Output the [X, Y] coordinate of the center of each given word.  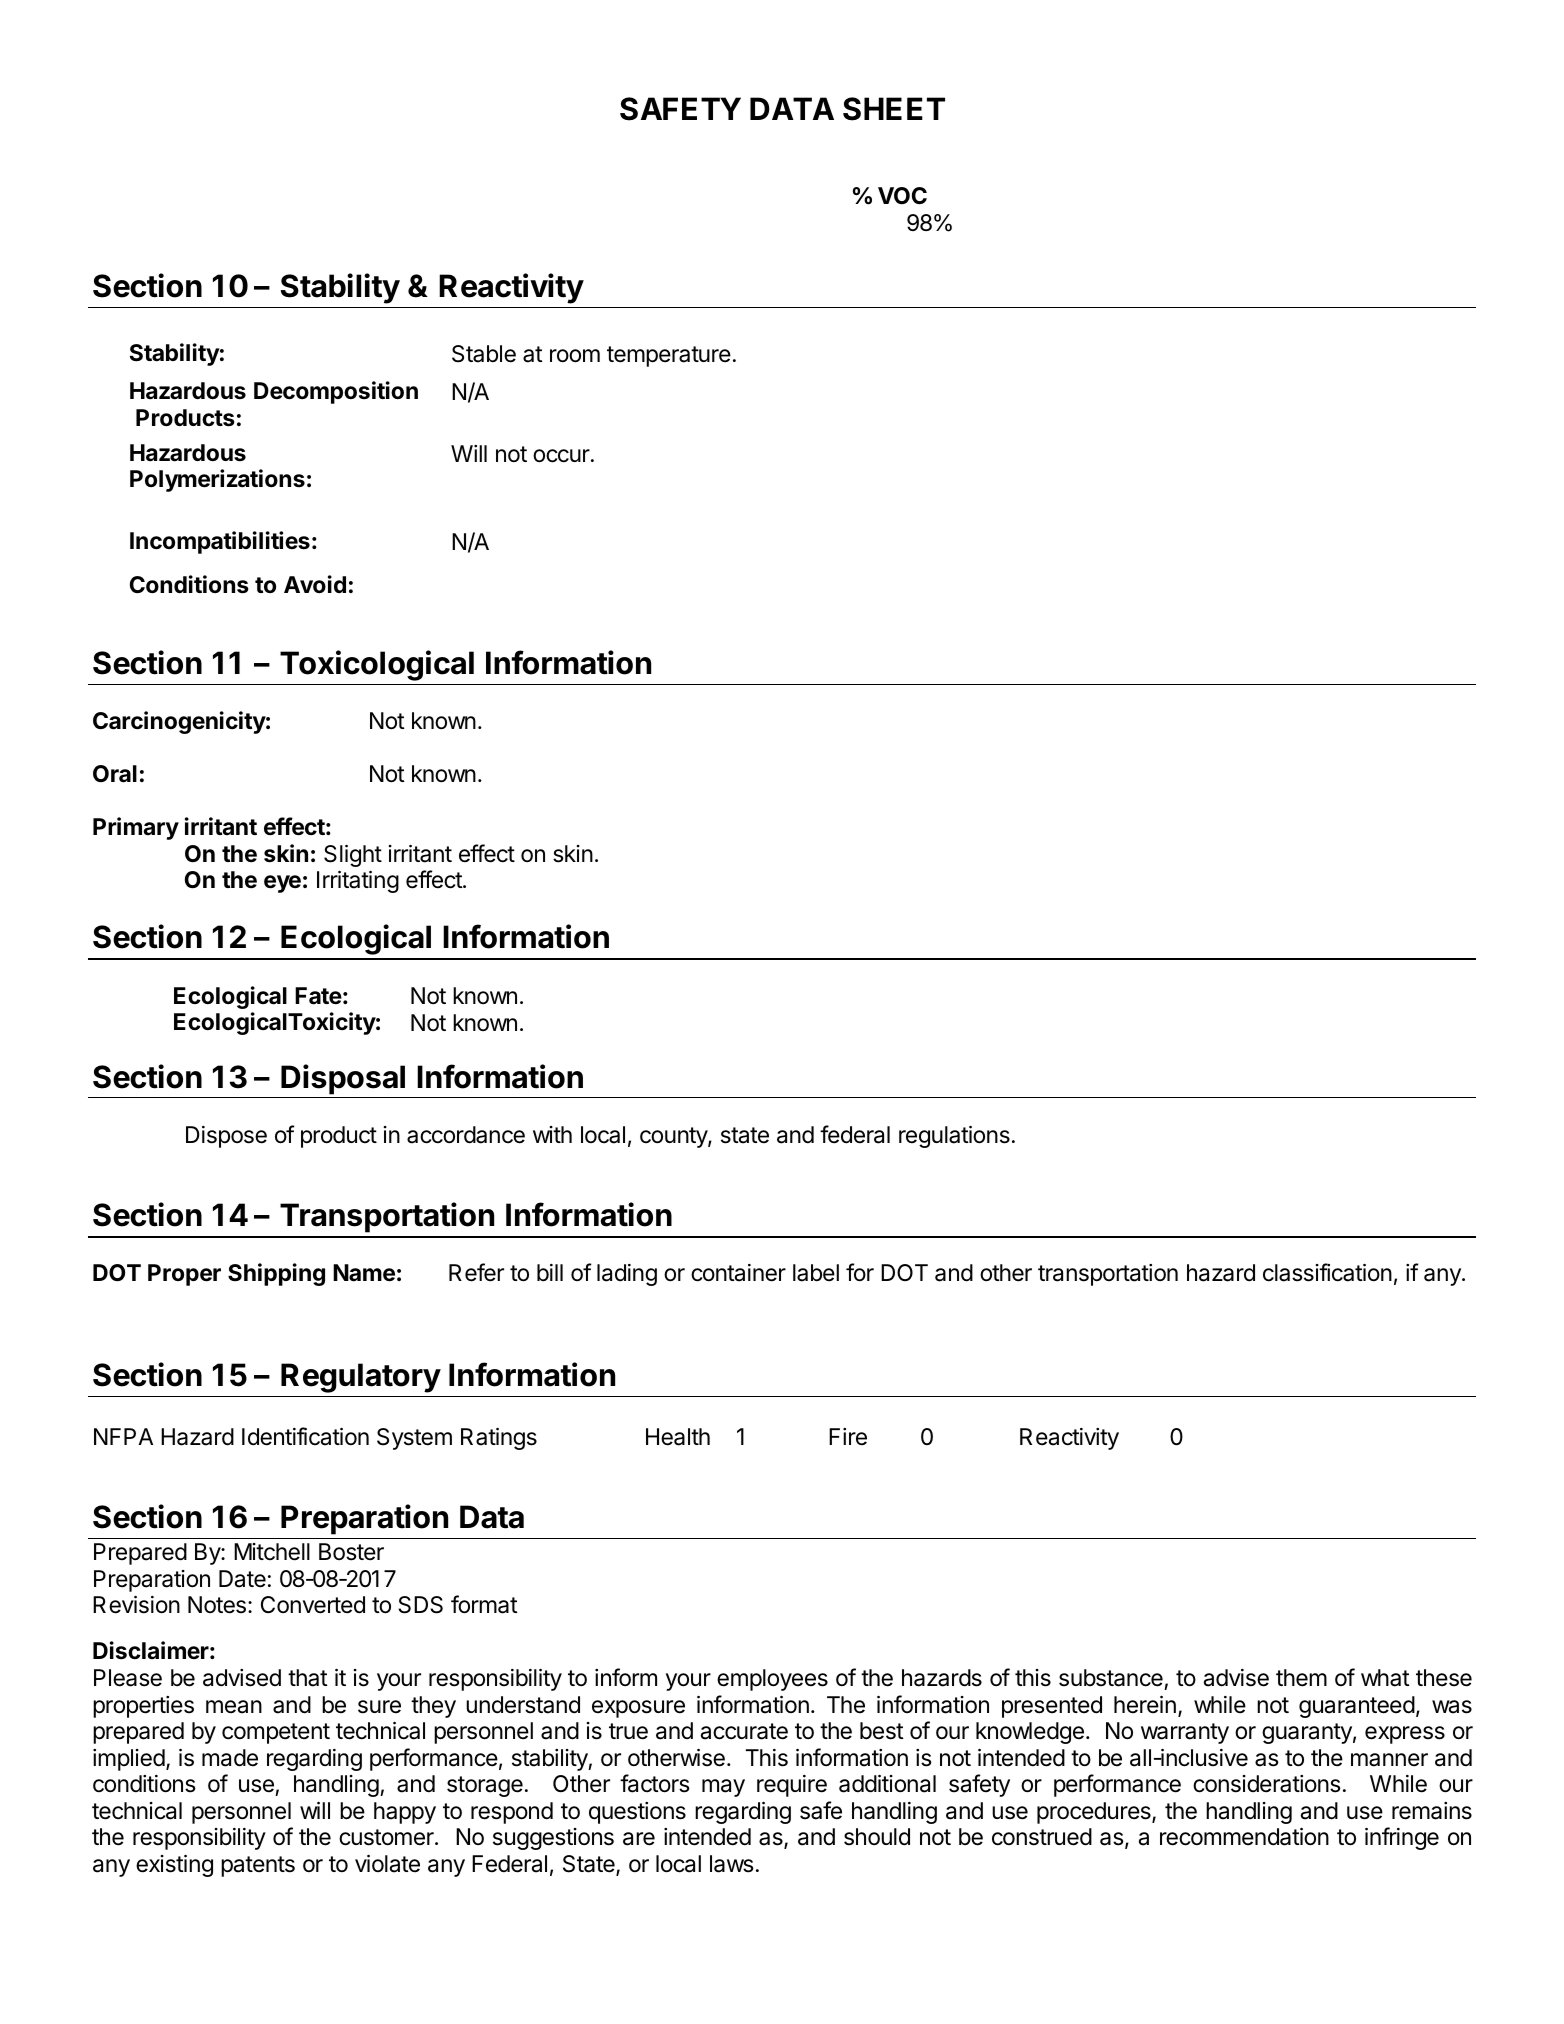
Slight [353, 856]
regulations [954, 1137]
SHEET [894, 109]
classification [1327, 1272]
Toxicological [377, 665]
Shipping [276, 1274]
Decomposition [336, 392]
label [816, 1273]
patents [258, 1866]
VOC [902, 195]
